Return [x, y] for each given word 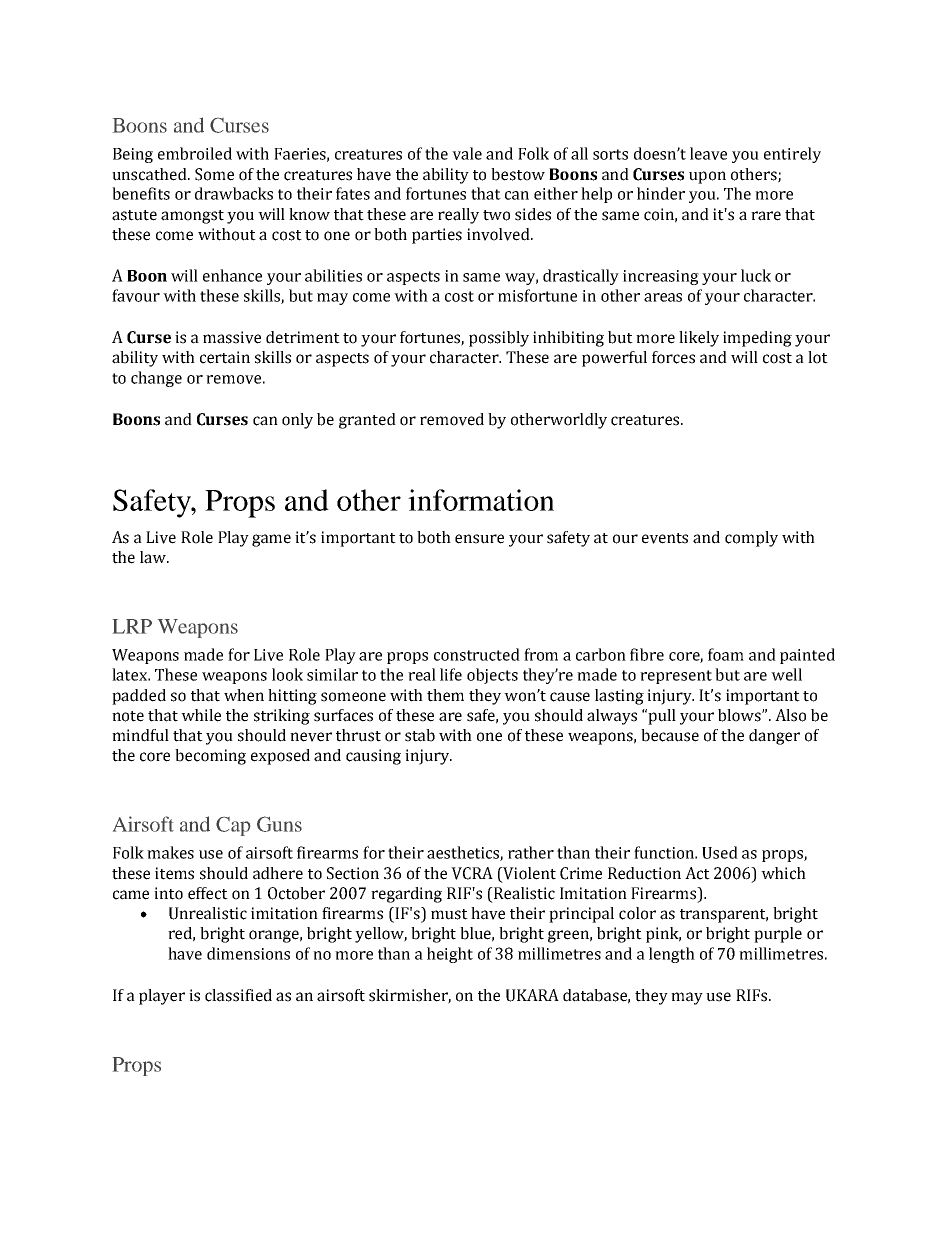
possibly [499, 339]
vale [467, 153]
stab [420, 735]
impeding [757, 339]
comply [751, 539]
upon [707, 177]
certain [225, 357]
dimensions [248, 953]
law [154, 557]
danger [774, 737]
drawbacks [234, 193]
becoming [210, 757]
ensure [479, 539]
